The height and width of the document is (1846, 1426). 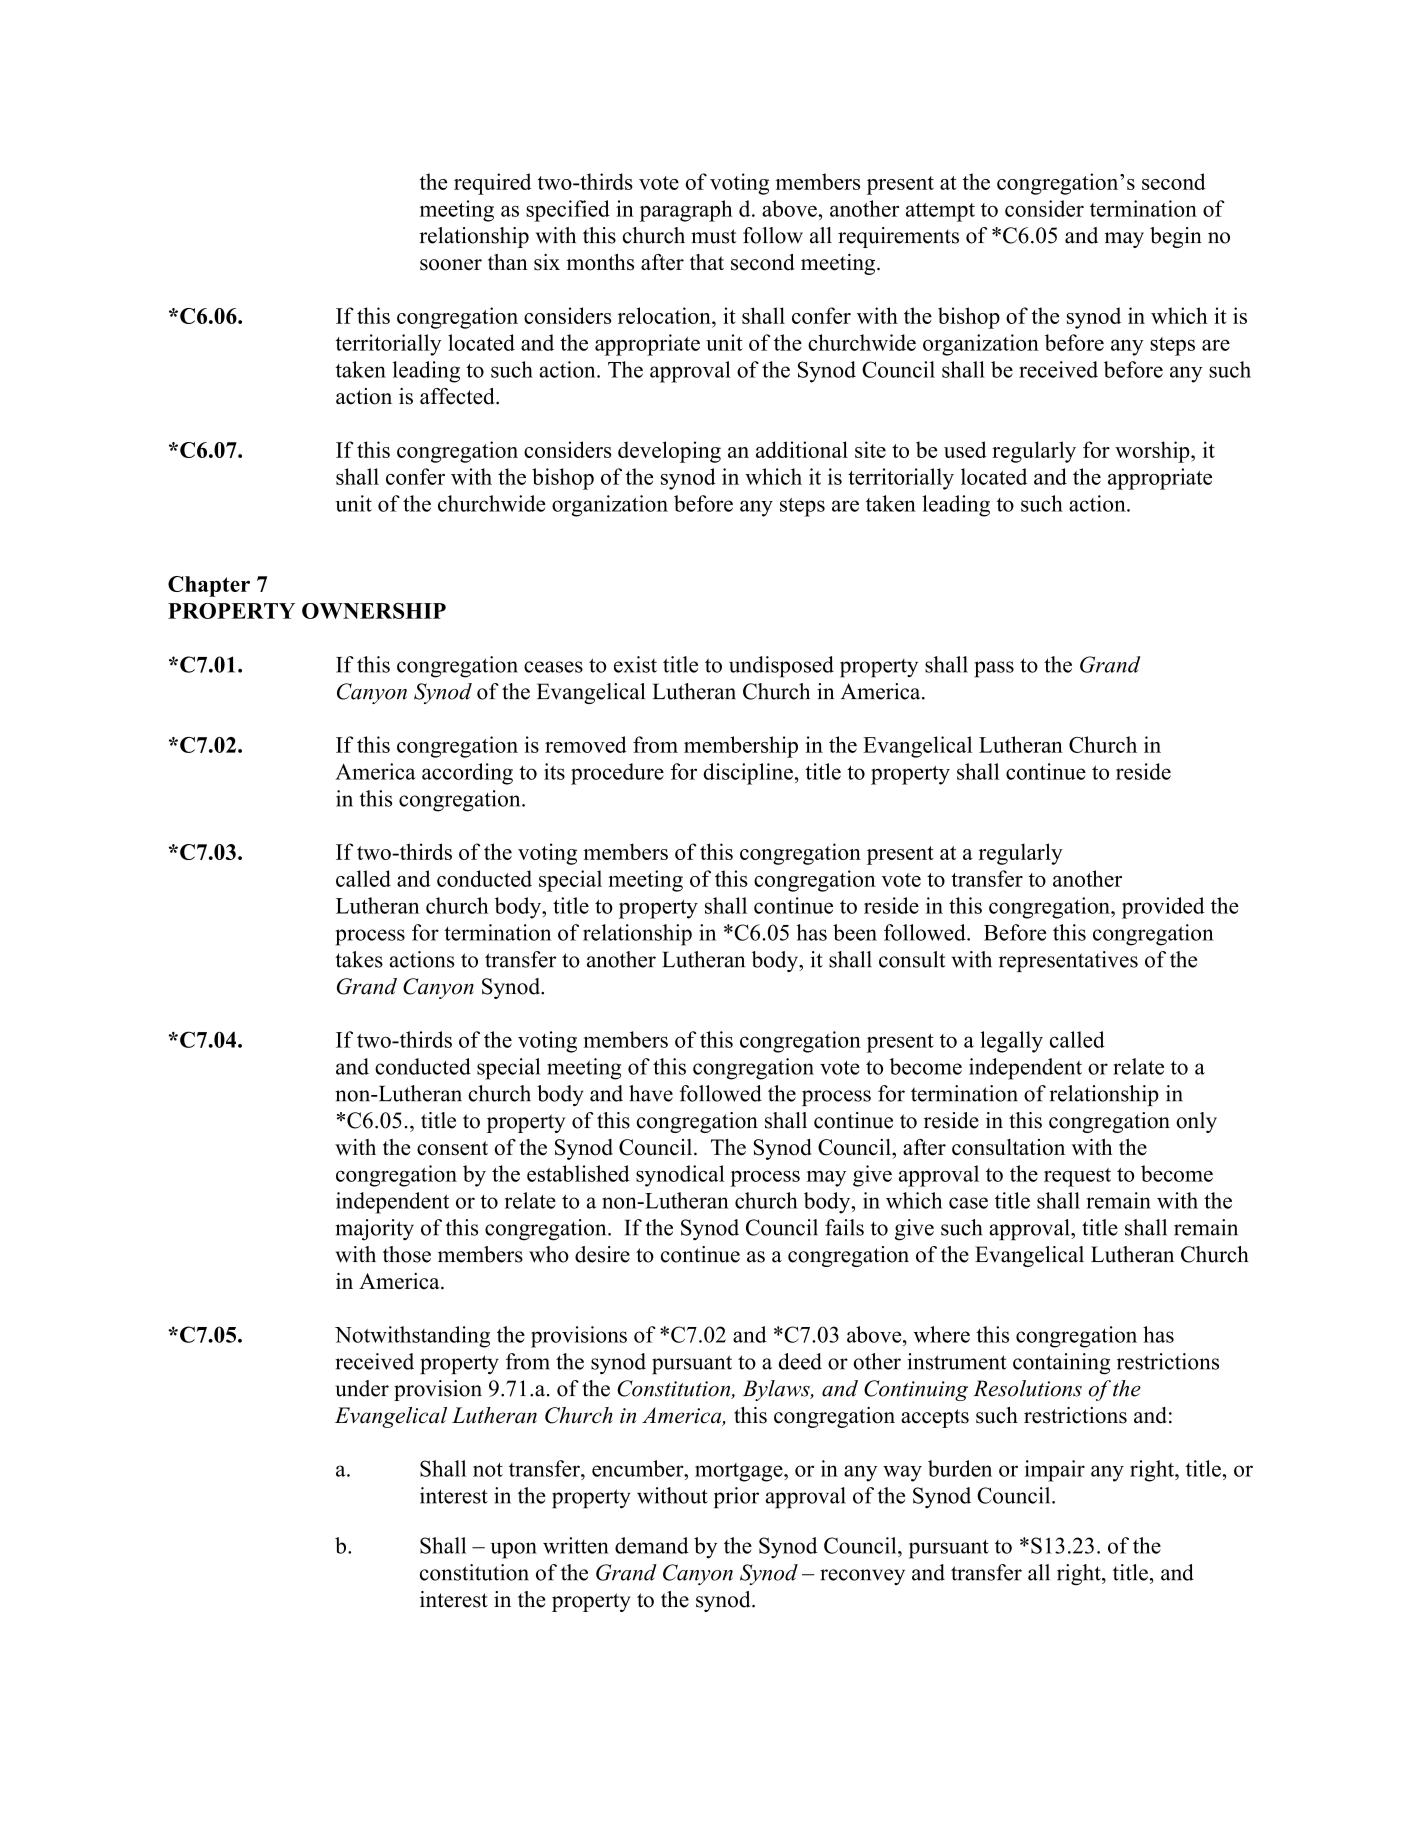 I want to click on begin, so click(x=1176, y=237).
